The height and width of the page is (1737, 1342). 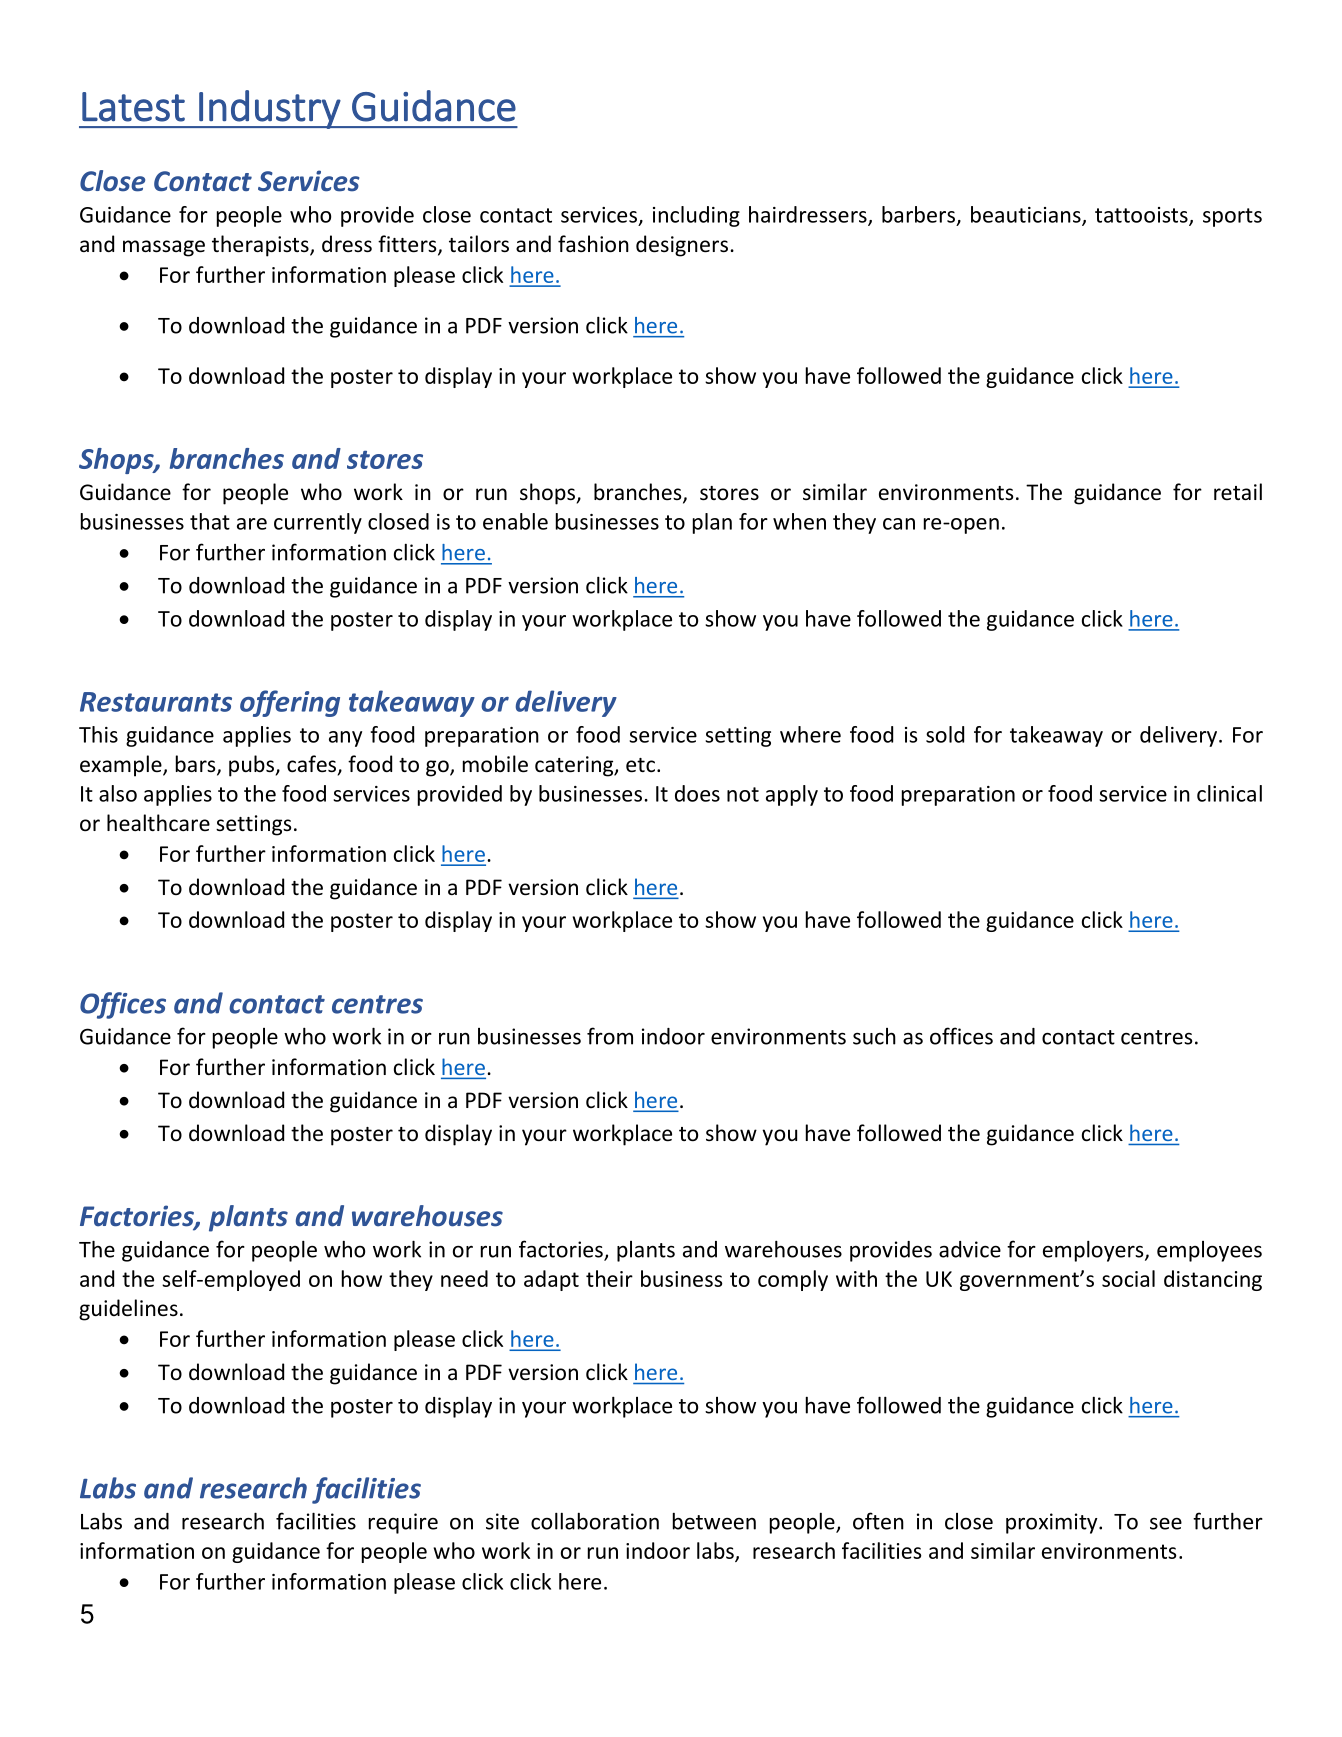 What do you see at coordinates (696, 216) in the page?
I see `including` at bounding box center [696, 216].
